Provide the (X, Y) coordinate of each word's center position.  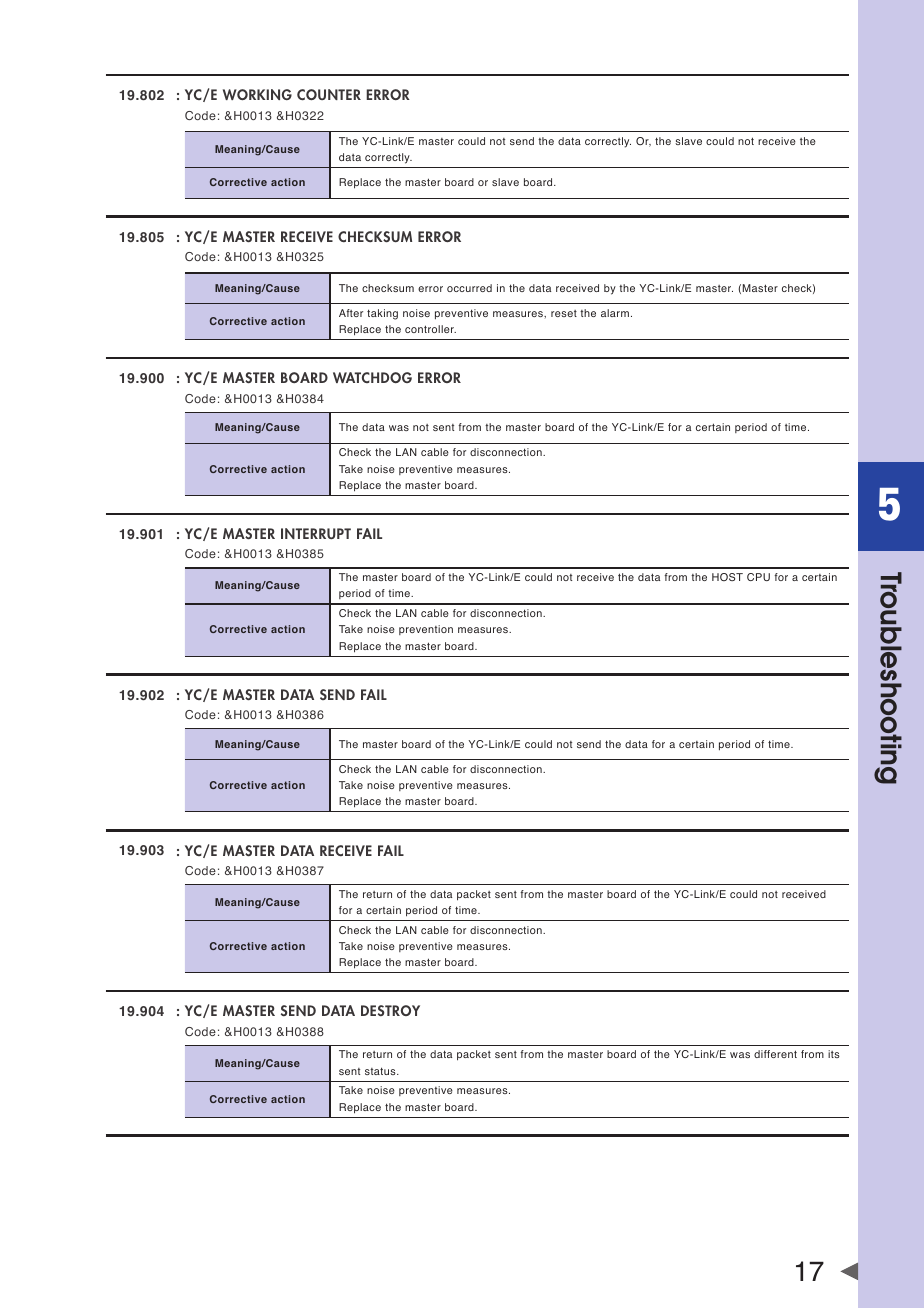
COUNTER (329, 94)
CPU (758, 577)
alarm (615, 313)
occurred (469, 288)
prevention (426, 630)
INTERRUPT (316, 533)
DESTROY (390, 1010)
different (775, 1054)
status (381, 1071)
